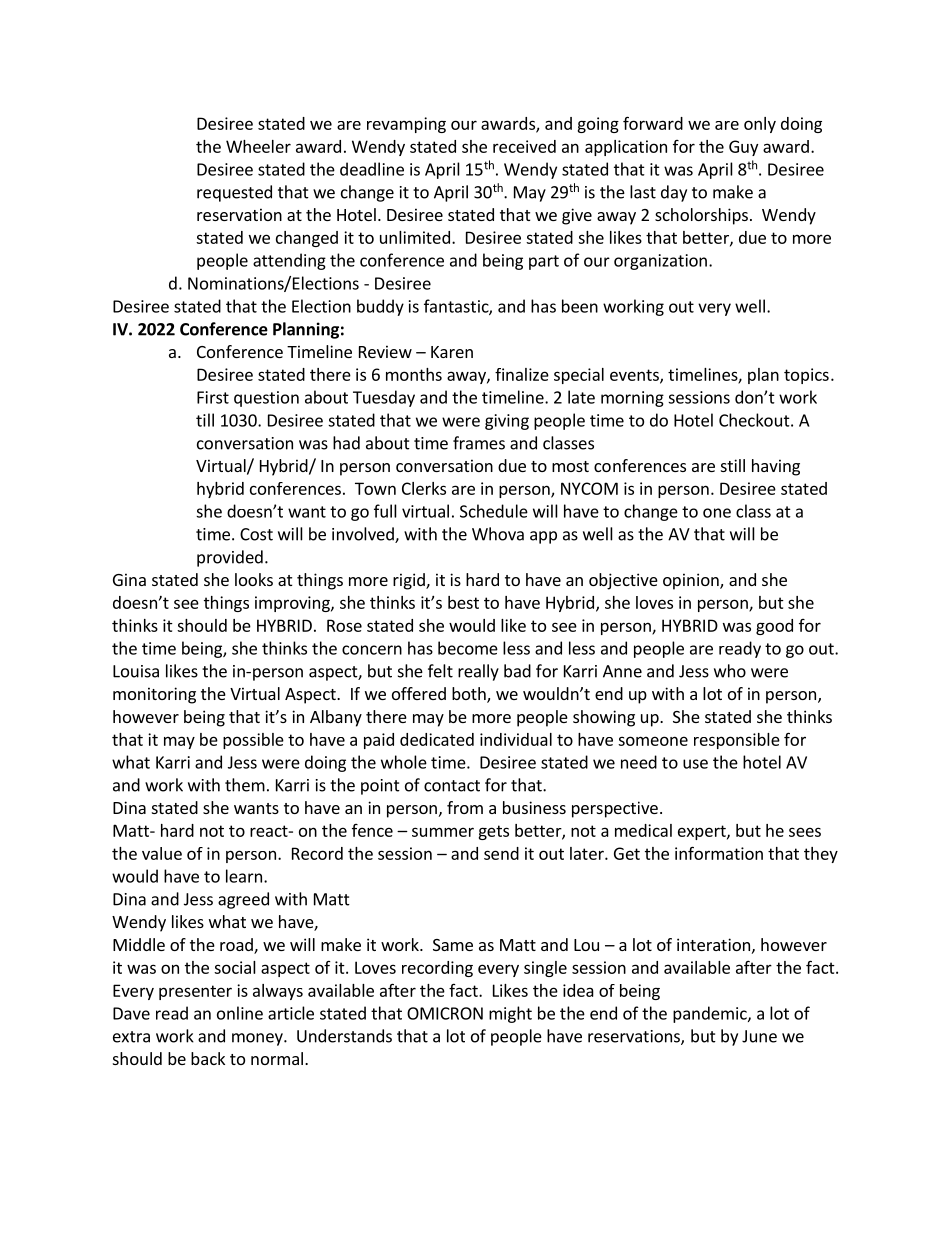 Image resolution: width=952 pixels, height=1233 pixels. What do you see at coordinates (692, 581) in the screenshot?
I see `opinion` at bounding box center [692, 581].
